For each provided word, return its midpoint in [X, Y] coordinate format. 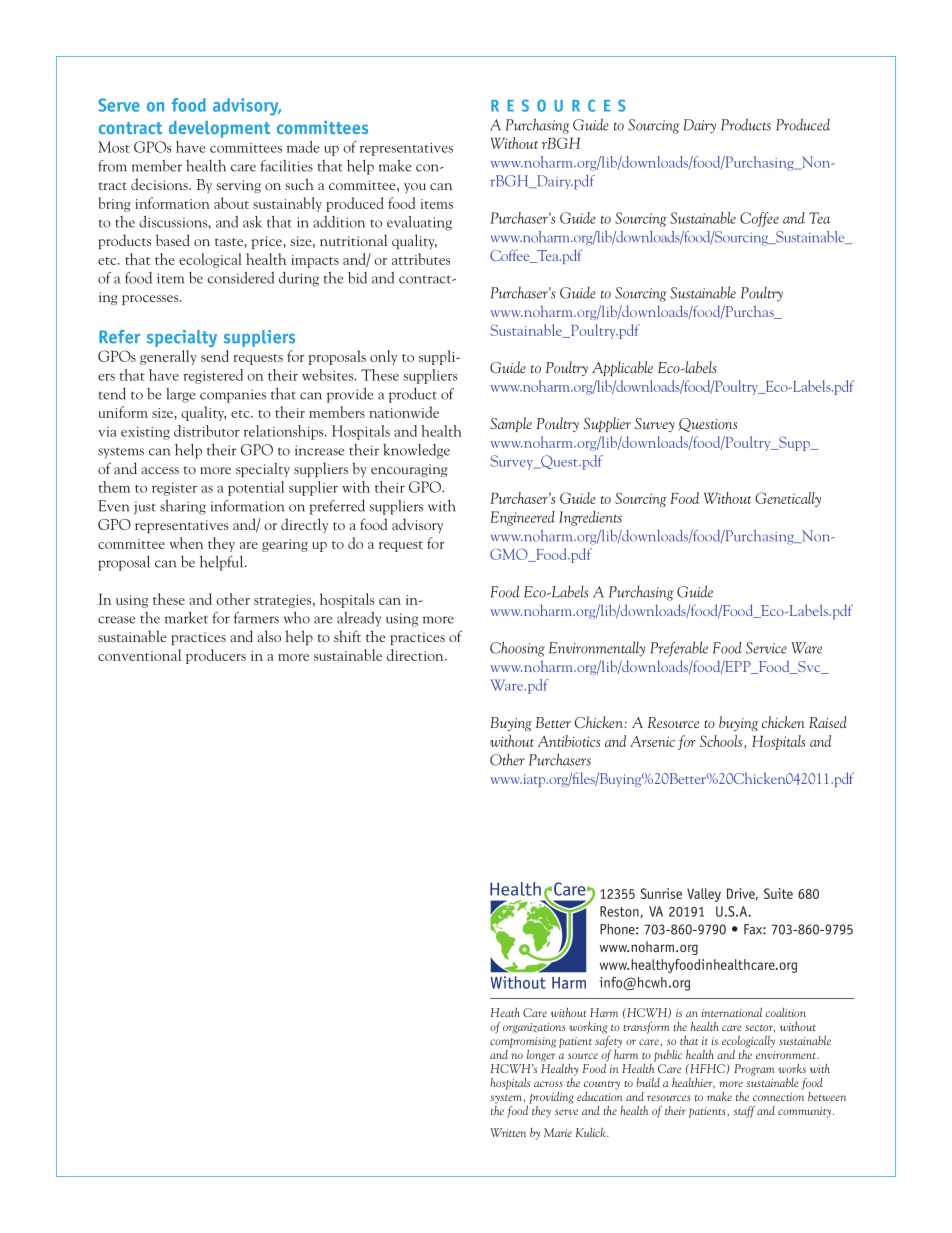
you [415, 188]
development [219, 129]
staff [744, 1112]
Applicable [622, 368]
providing [552, 1098]
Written [508, 1132]
